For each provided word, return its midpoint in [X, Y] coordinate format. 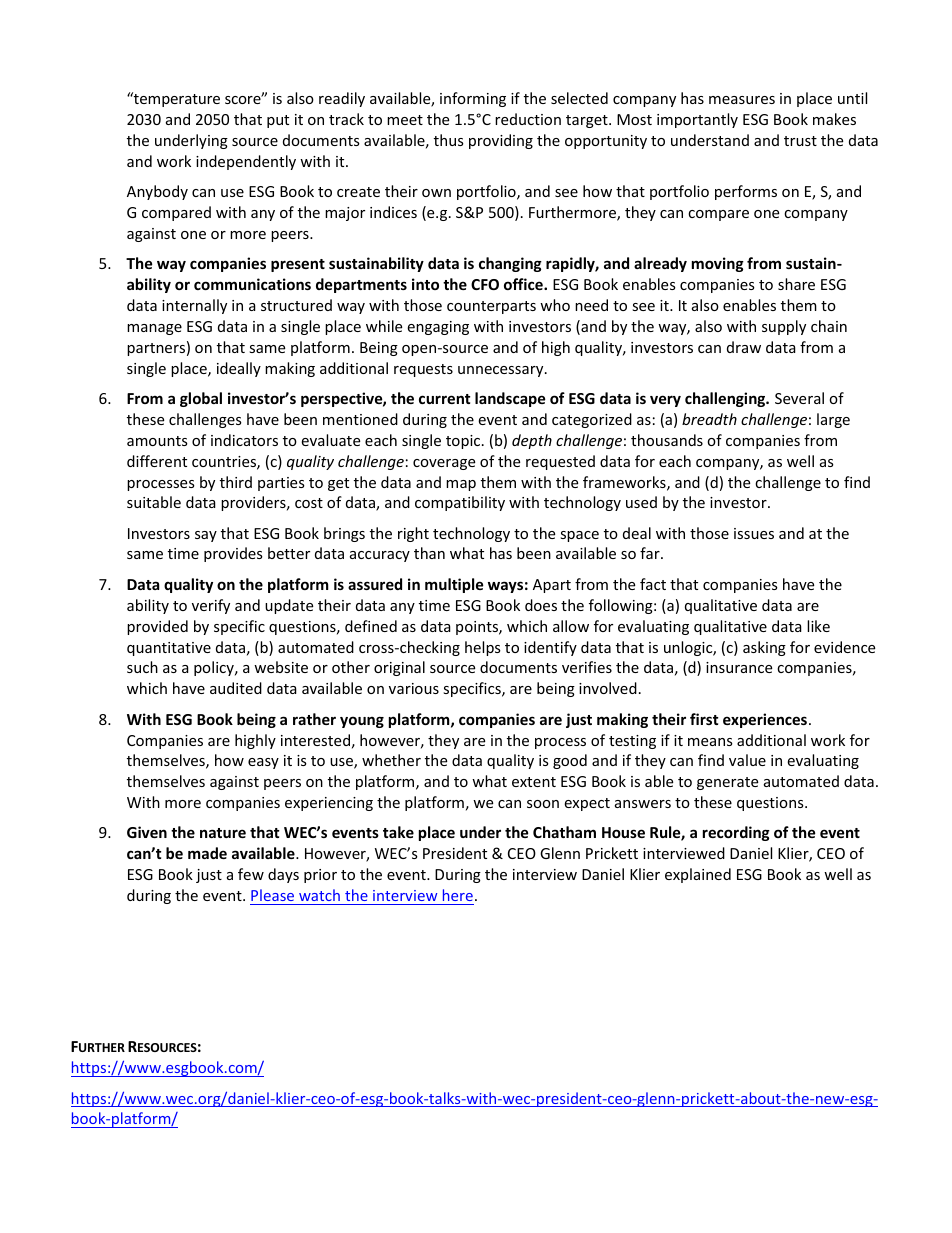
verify [211, 606]
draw [744, 347]
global [201, 399]
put [278, 121]
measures [742, 100]
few [251, 874]
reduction [528, 119]
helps [483, 648]
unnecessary [502, 371]
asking [764, 648]
